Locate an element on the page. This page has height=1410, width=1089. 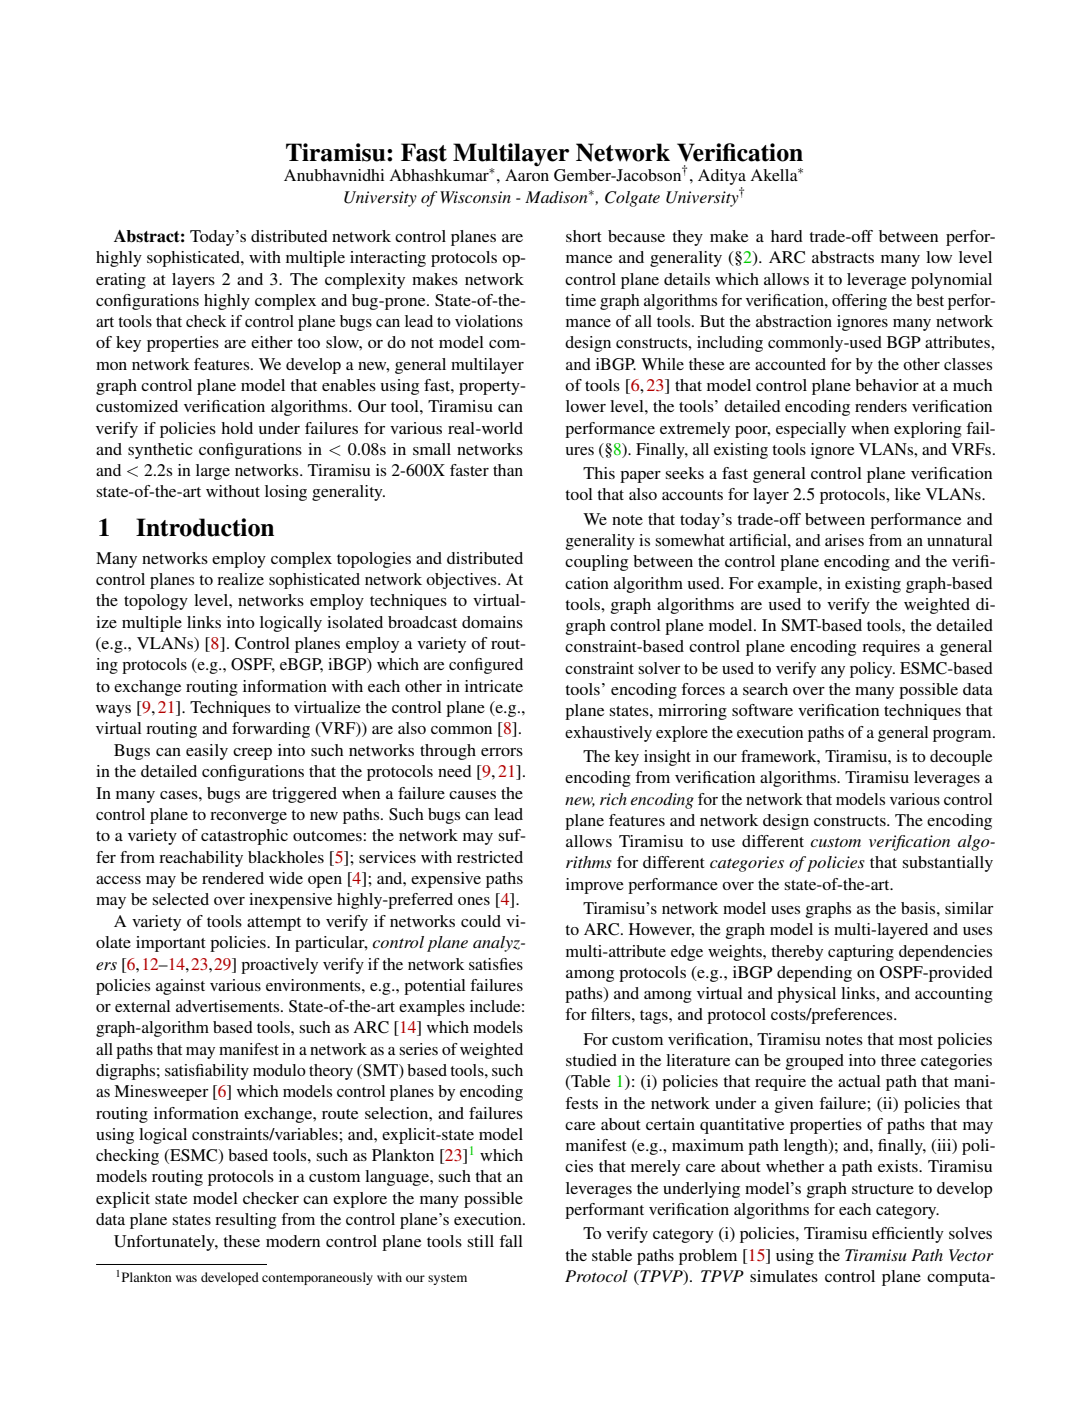
interacting is located at coordinates (388, 259).
